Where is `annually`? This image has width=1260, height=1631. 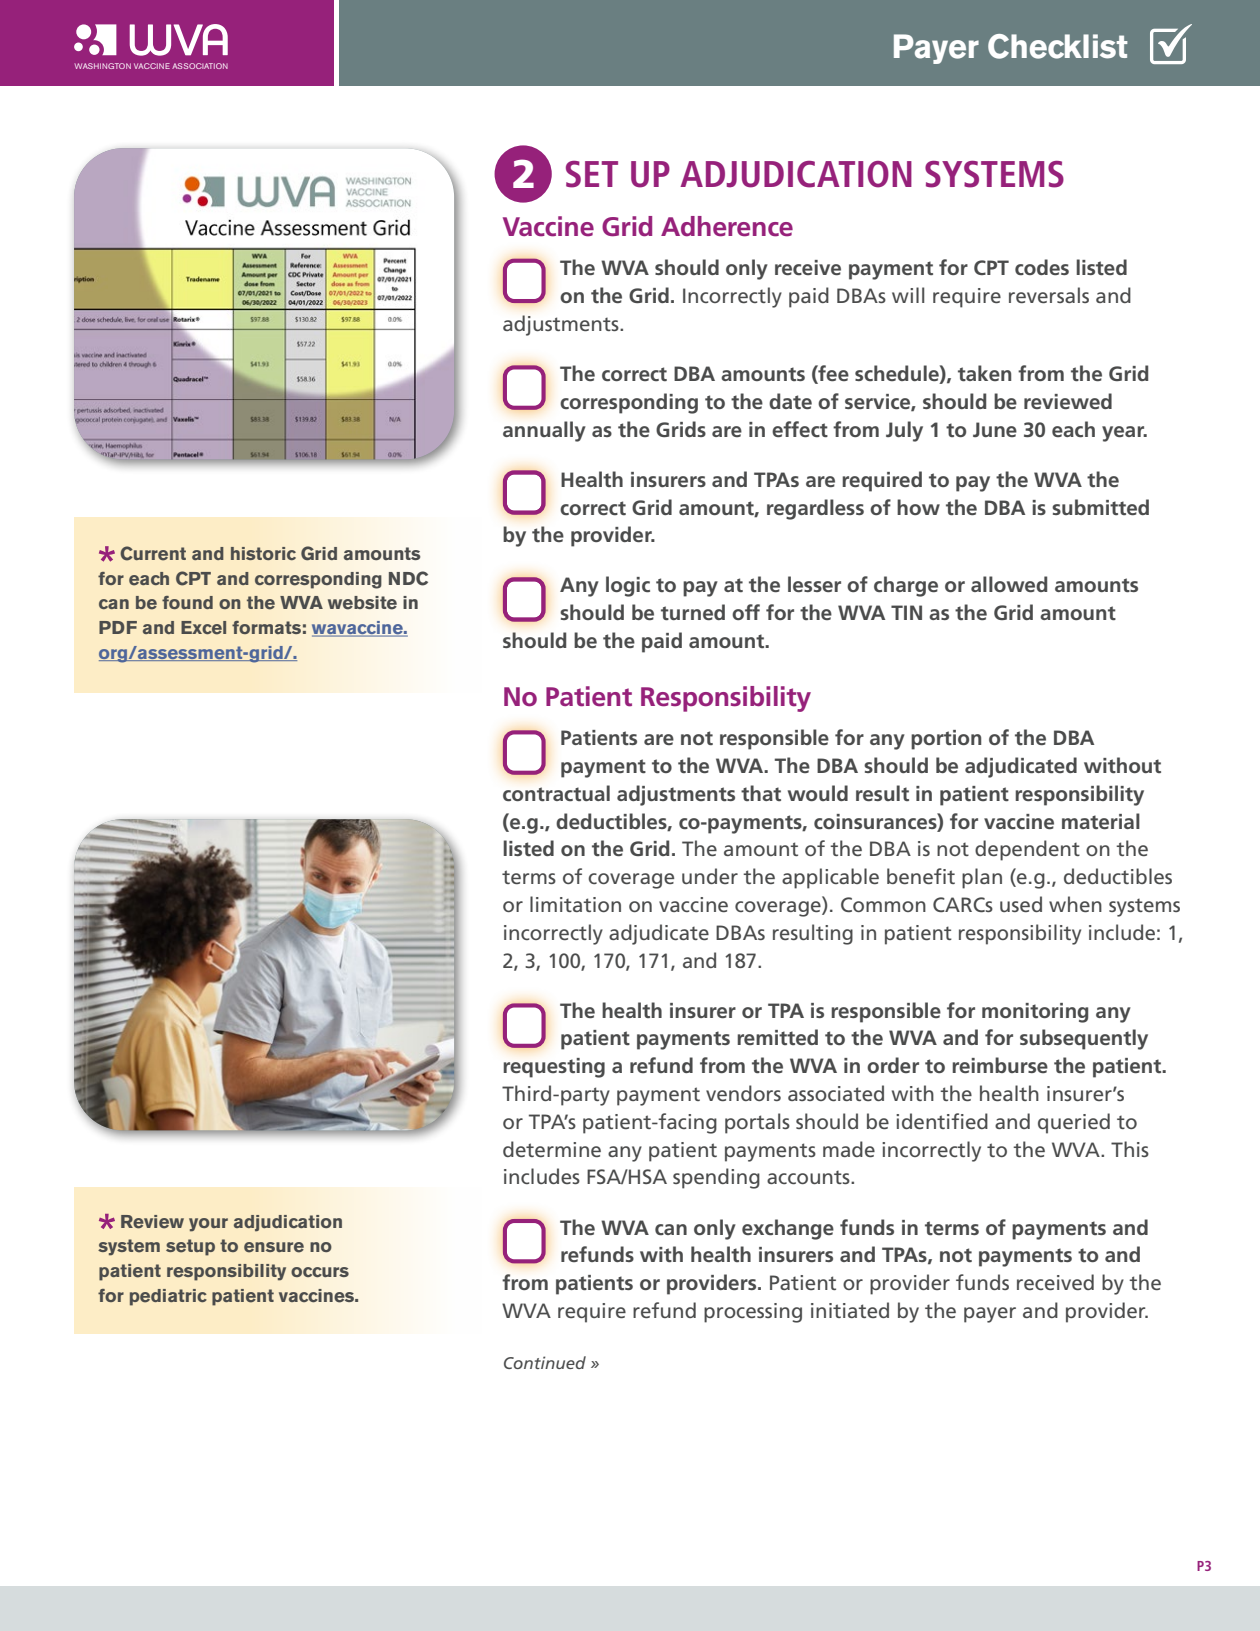
annually is located at coordinates (544, 431).
